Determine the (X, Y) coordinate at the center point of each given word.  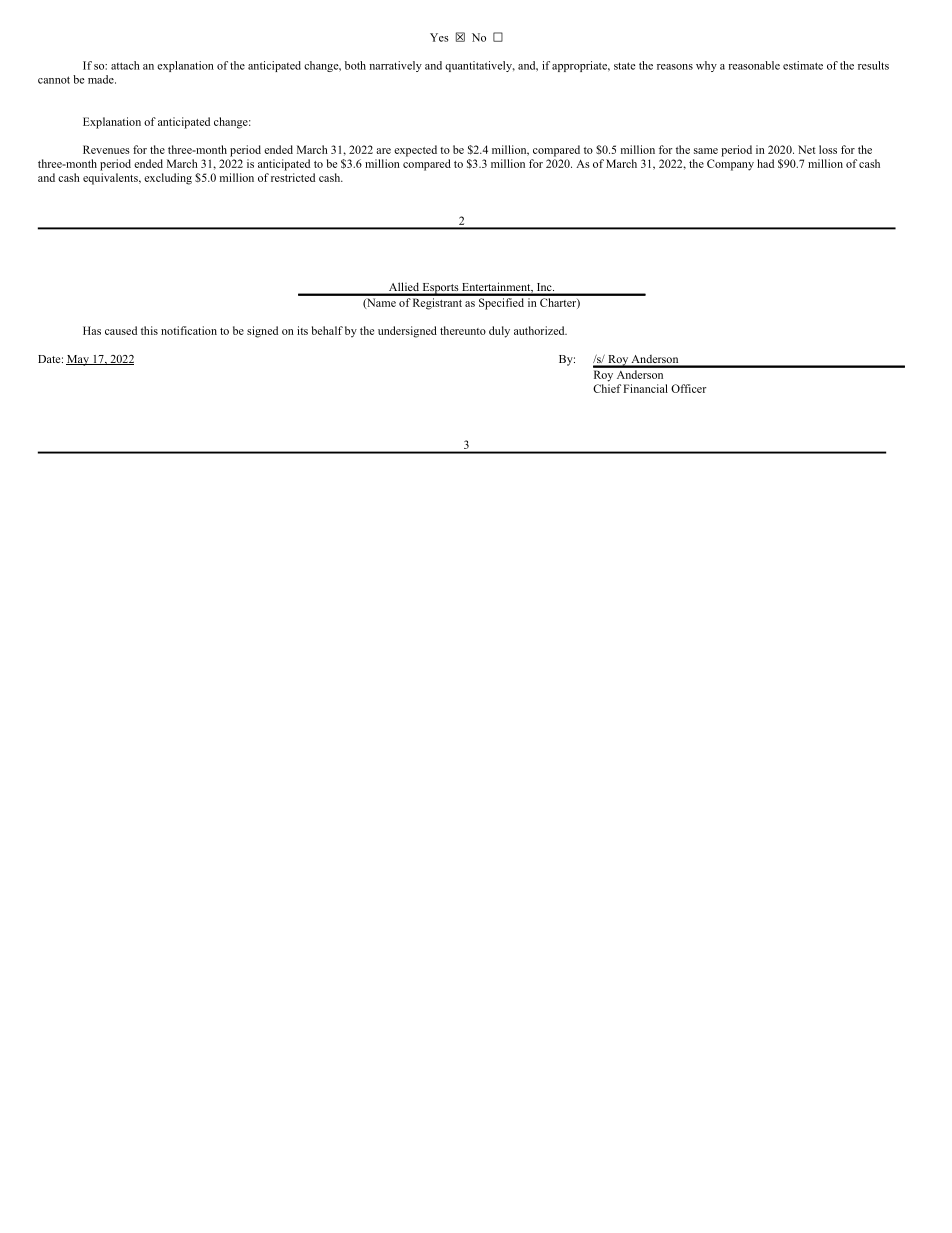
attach (125, 65)
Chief (607, 388)
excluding (168, 179)
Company (730, 165)
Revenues (106, 149)
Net (807, 149)
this (149, 330)
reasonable (754, 65)
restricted (293, 177)
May (78, 360)
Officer (688, 388)
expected (415, 151)
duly (499, 332)
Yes (439, 37)
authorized (540, 330)
